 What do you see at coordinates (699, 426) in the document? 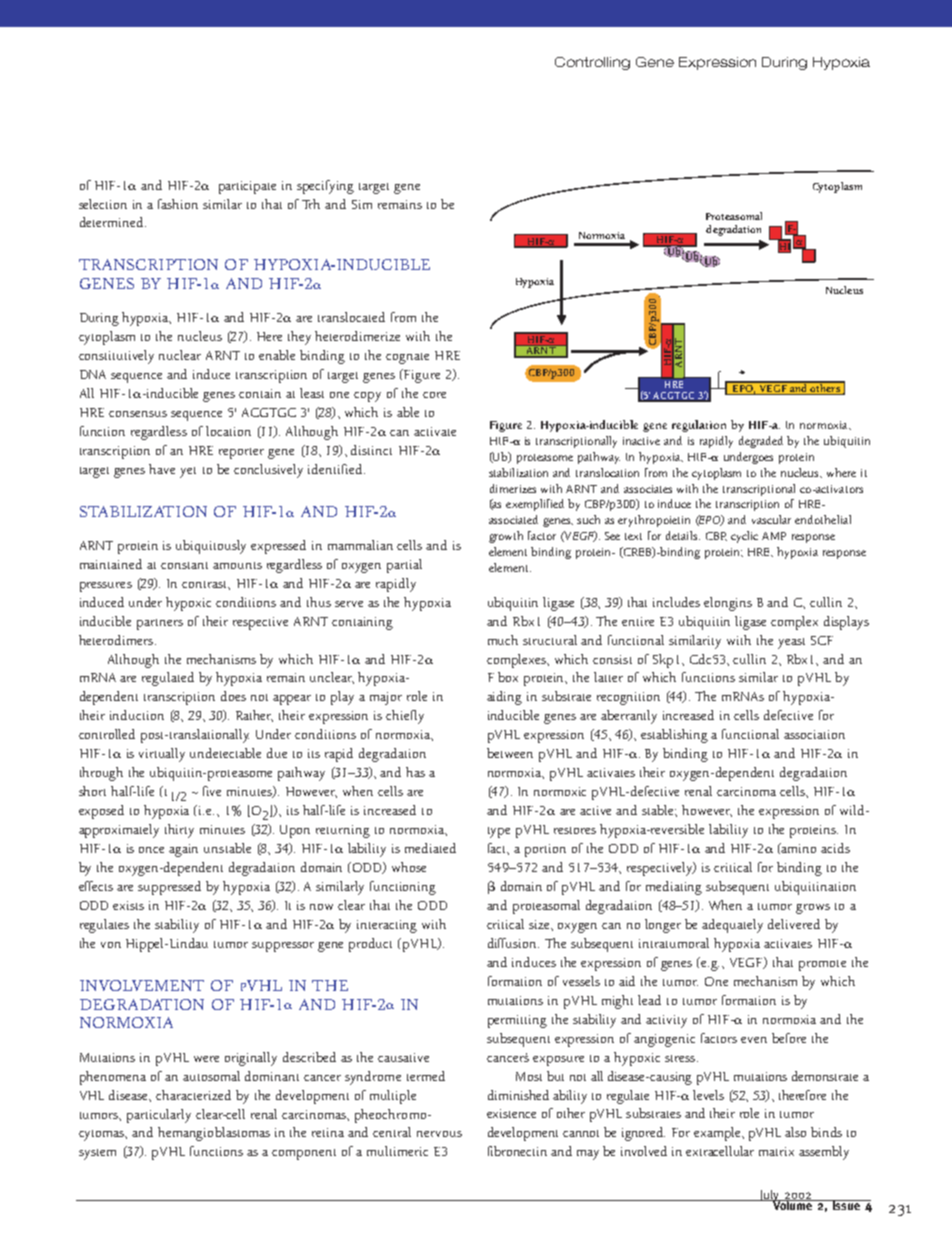
I see `regulation` at bounding box center [699, 426].
